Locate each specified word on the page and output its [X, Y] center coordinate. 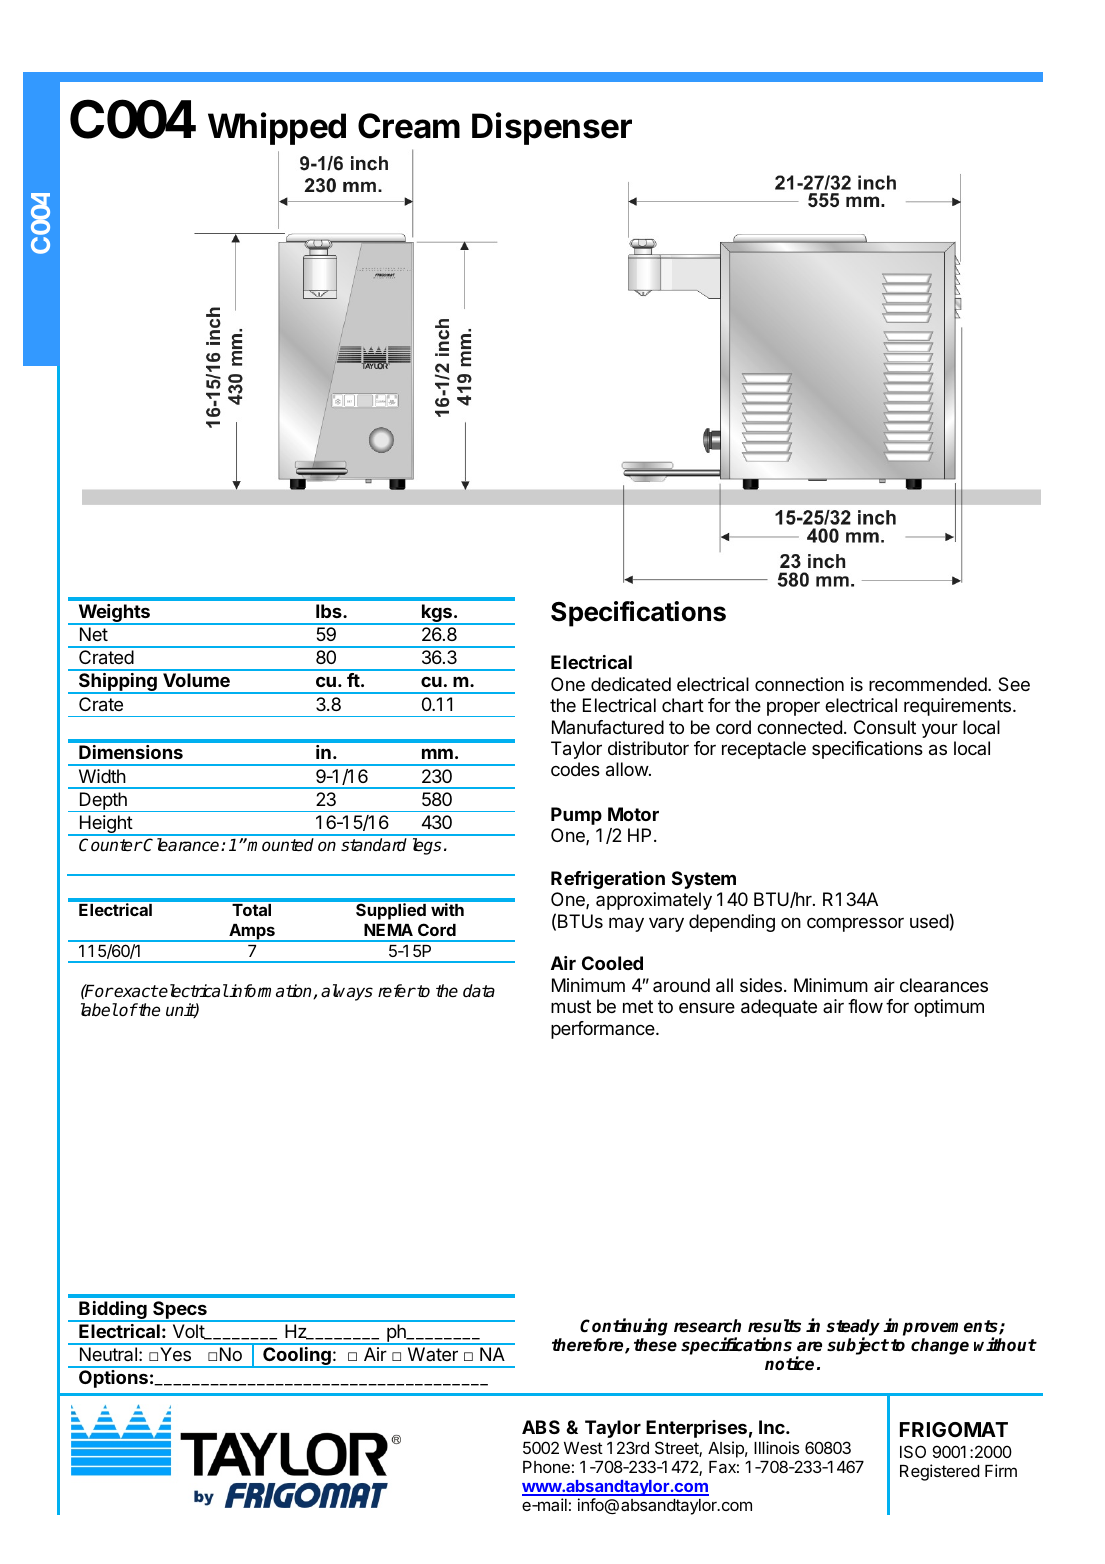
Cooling [297, 1357]
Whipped [277, 128]
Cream [409, 126]
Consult [885, 727]
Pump [576, 816]
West [583, 1448]
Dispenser [552, 128]
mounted [280, 845]
